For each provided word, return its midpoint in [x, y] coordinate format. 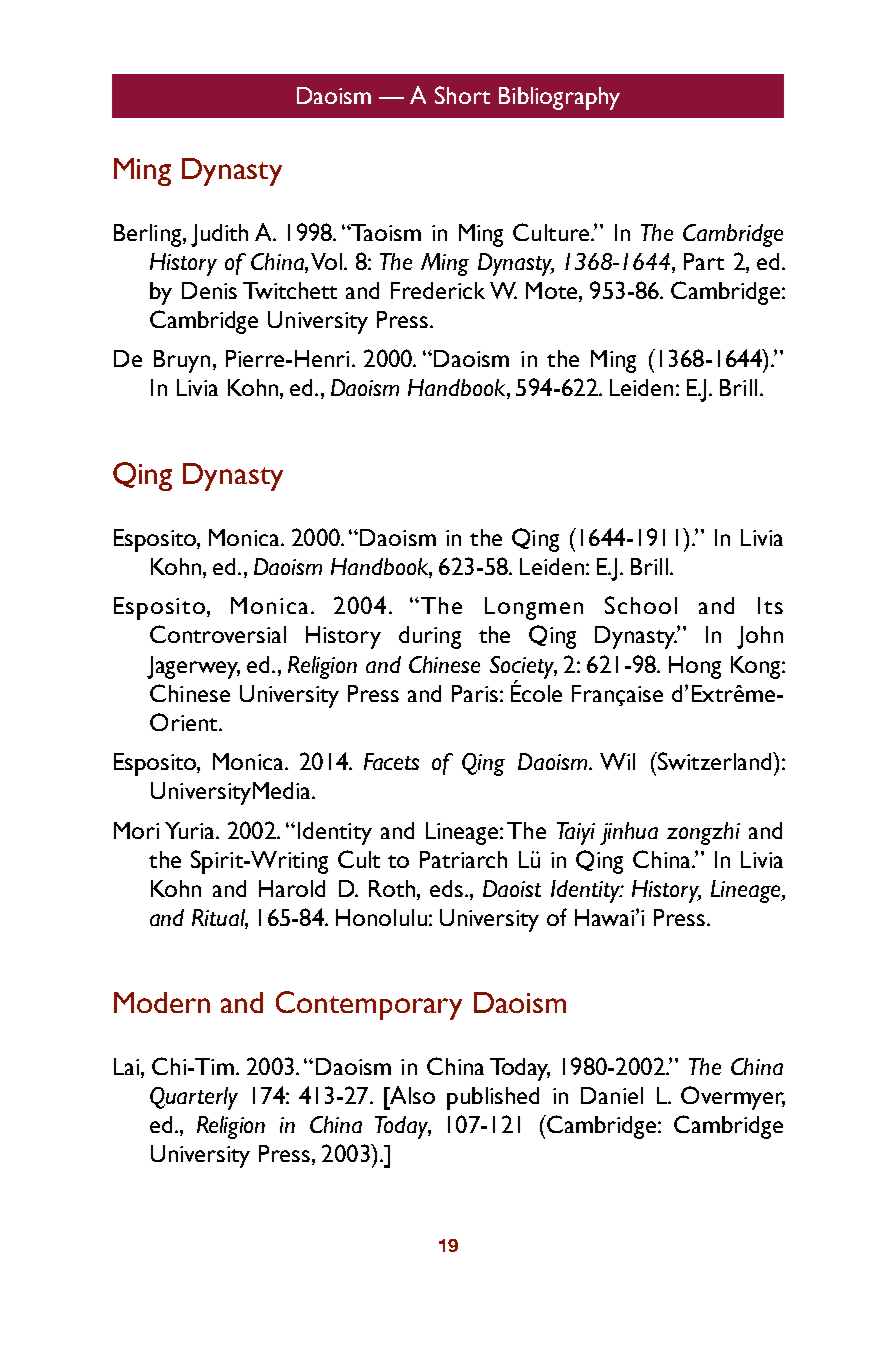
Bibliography [559, 98]
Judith [219, 235]
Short [462, 95]
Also [411, 1095]
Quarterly [194, 1098]
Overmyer [733, 1098]
